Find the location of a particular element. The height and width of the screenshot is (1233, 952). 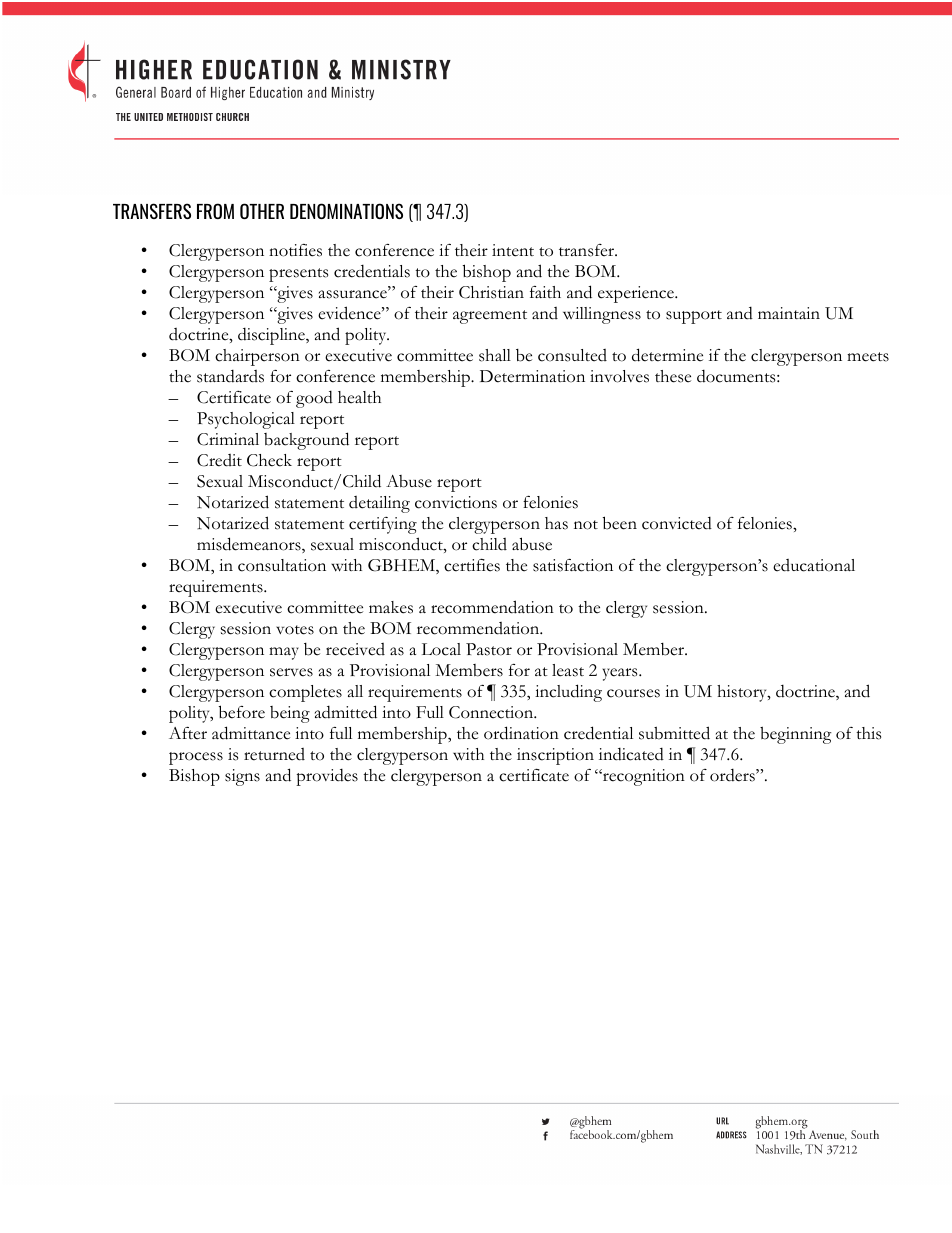

convicted is located at coordinates (677, 523).
